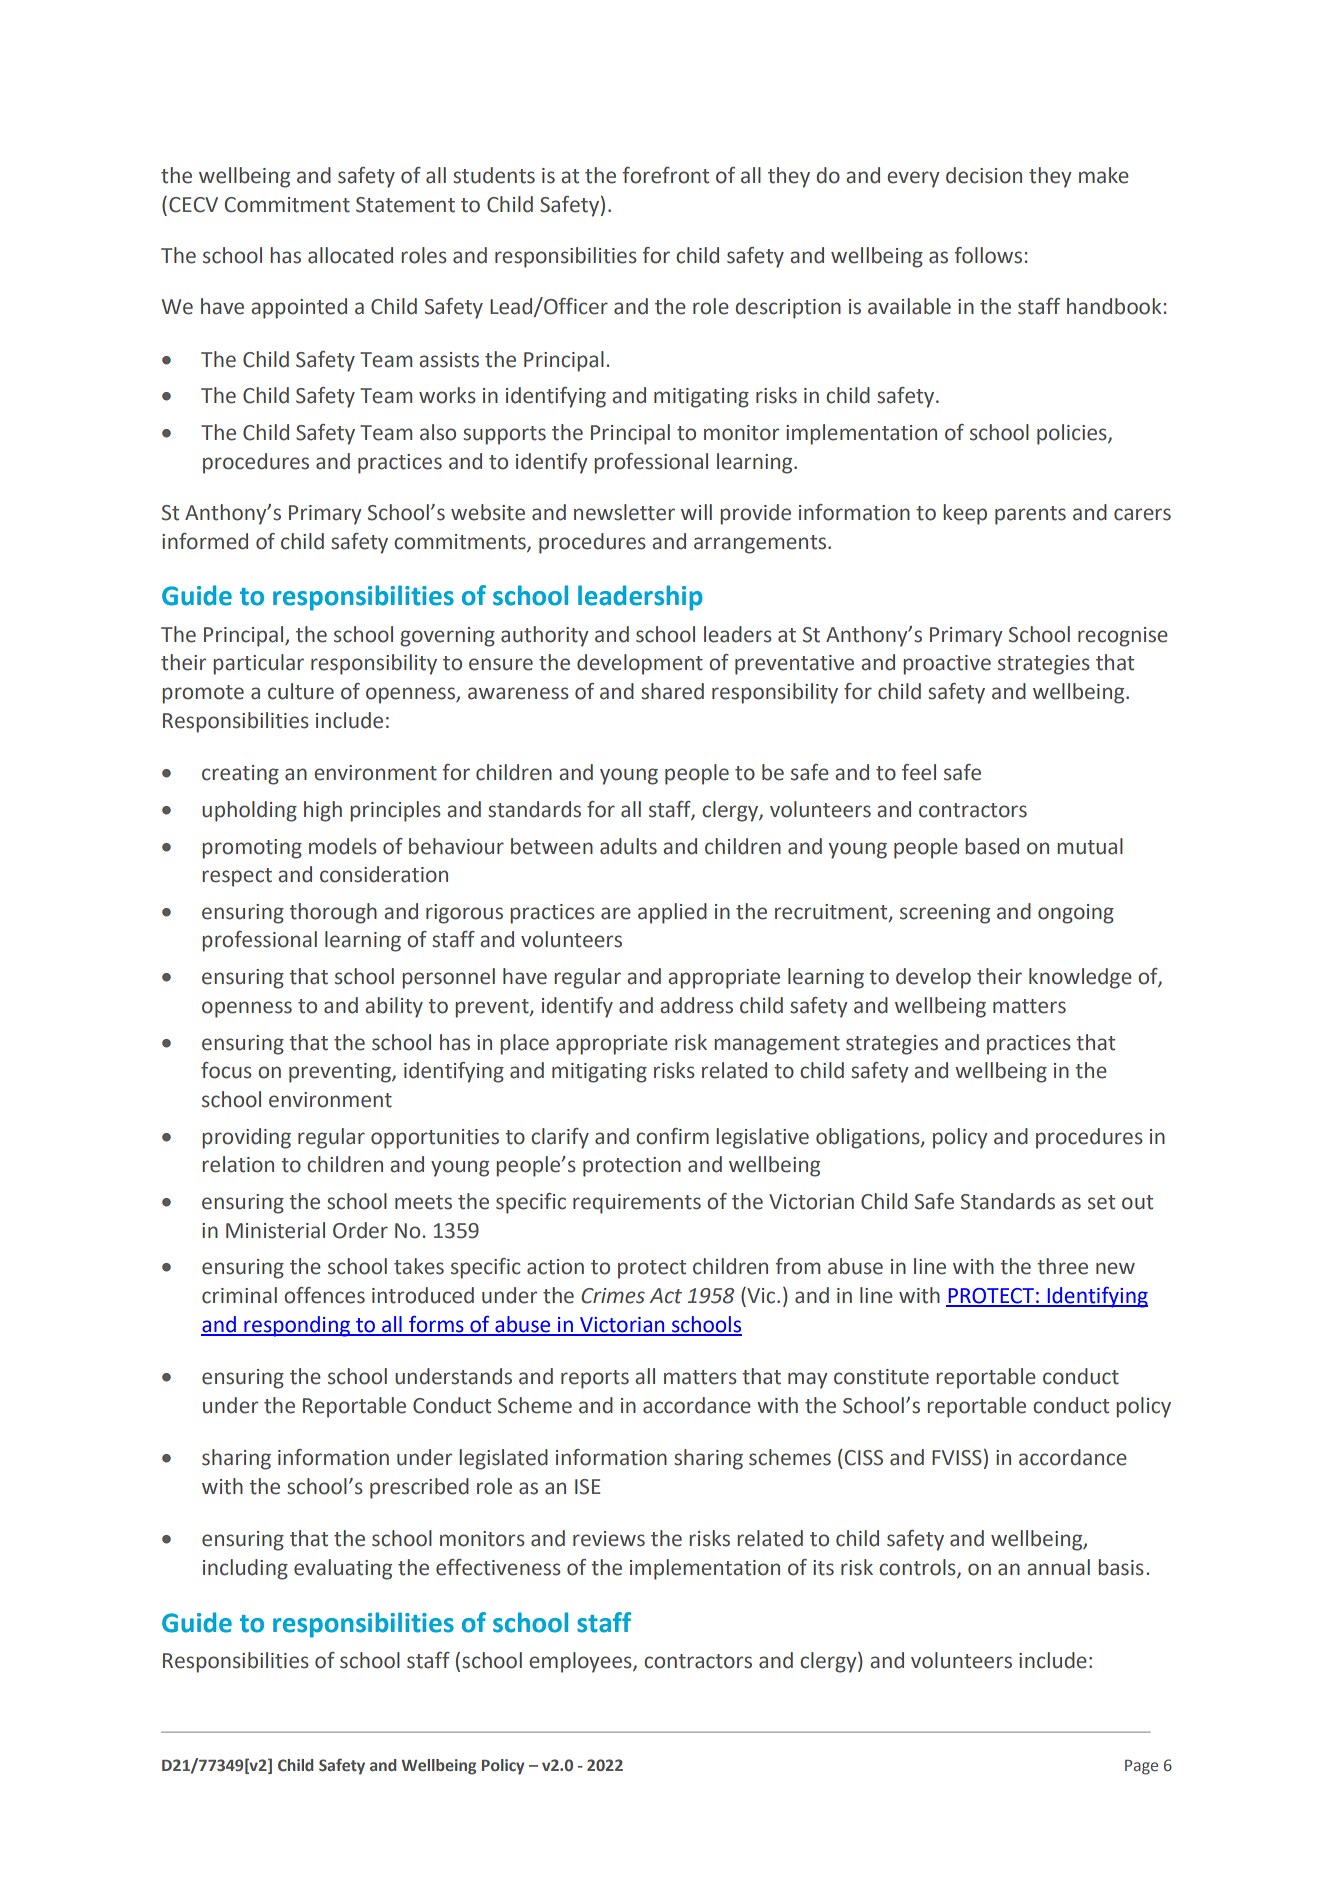  What do you see at coordinates (1101, 1202) in the screenshot?
I see `set` at bounding box center [1101, 1202].
